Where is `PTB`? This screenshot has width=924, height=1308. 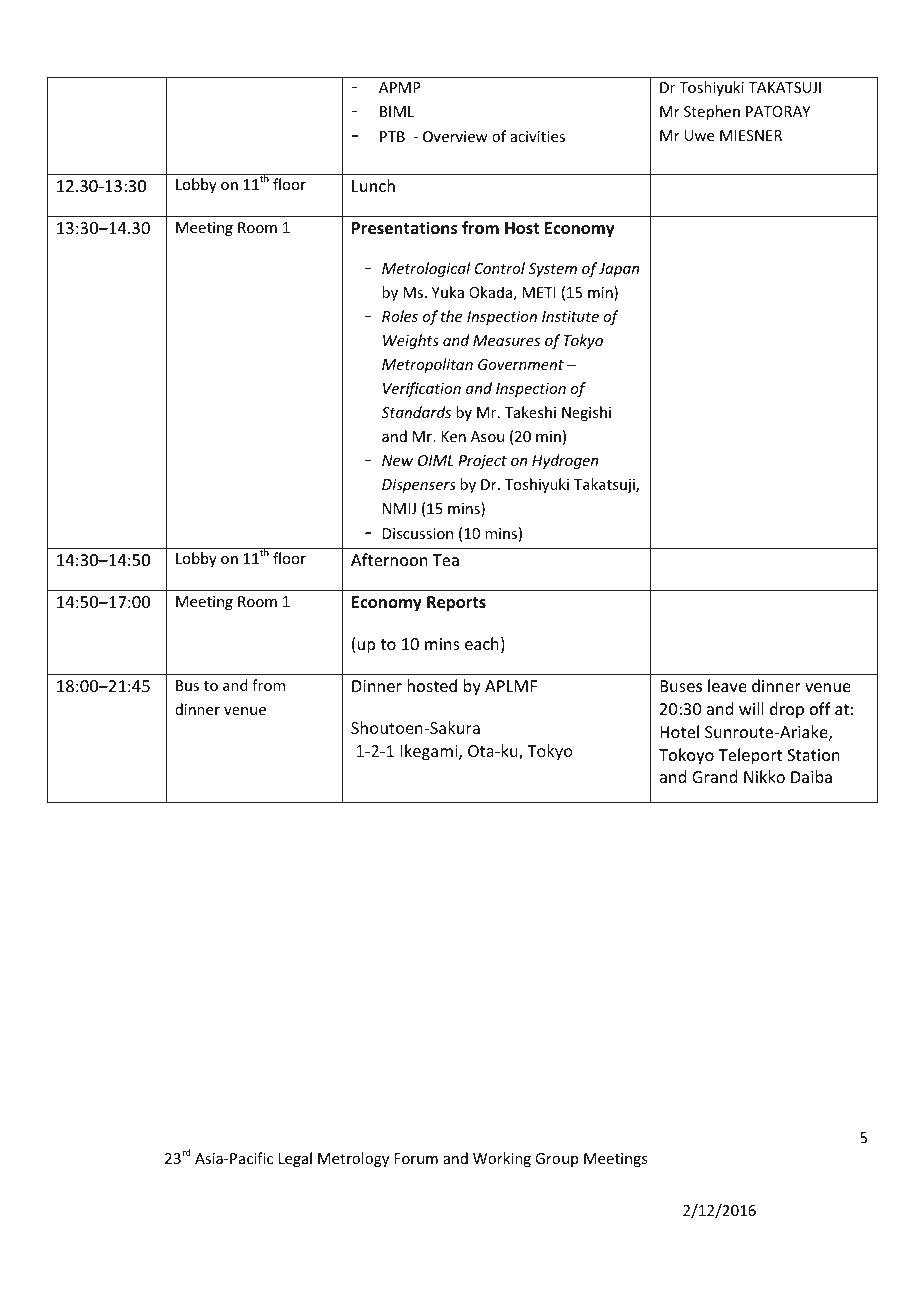 PTB is located at coordinates (392, 136).
